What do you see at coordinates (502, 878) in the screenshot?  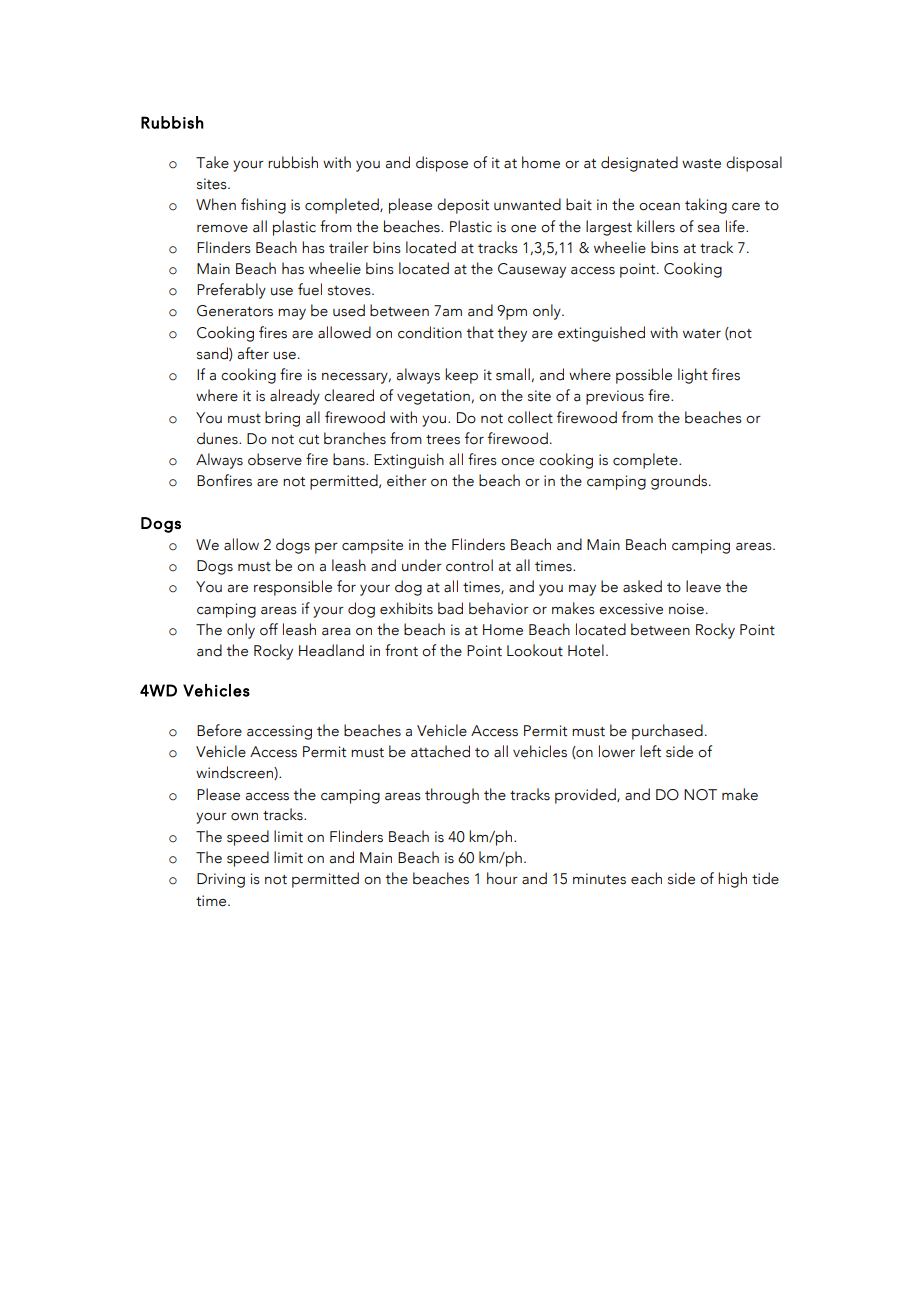 I see `hour` at bounding box center [502, 878].
